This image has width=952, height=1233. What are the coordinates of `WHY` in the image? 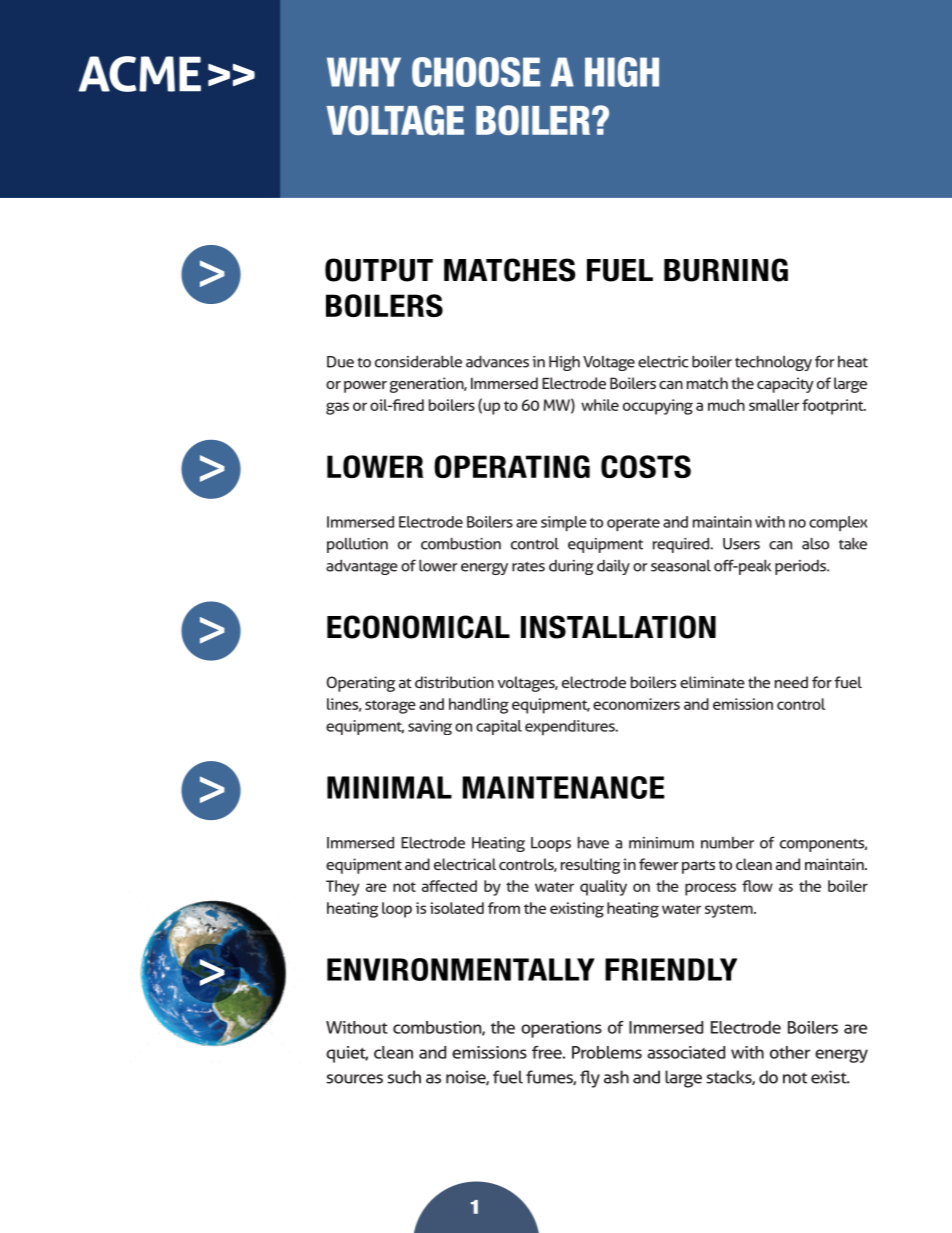 It's located at (364, 72).
